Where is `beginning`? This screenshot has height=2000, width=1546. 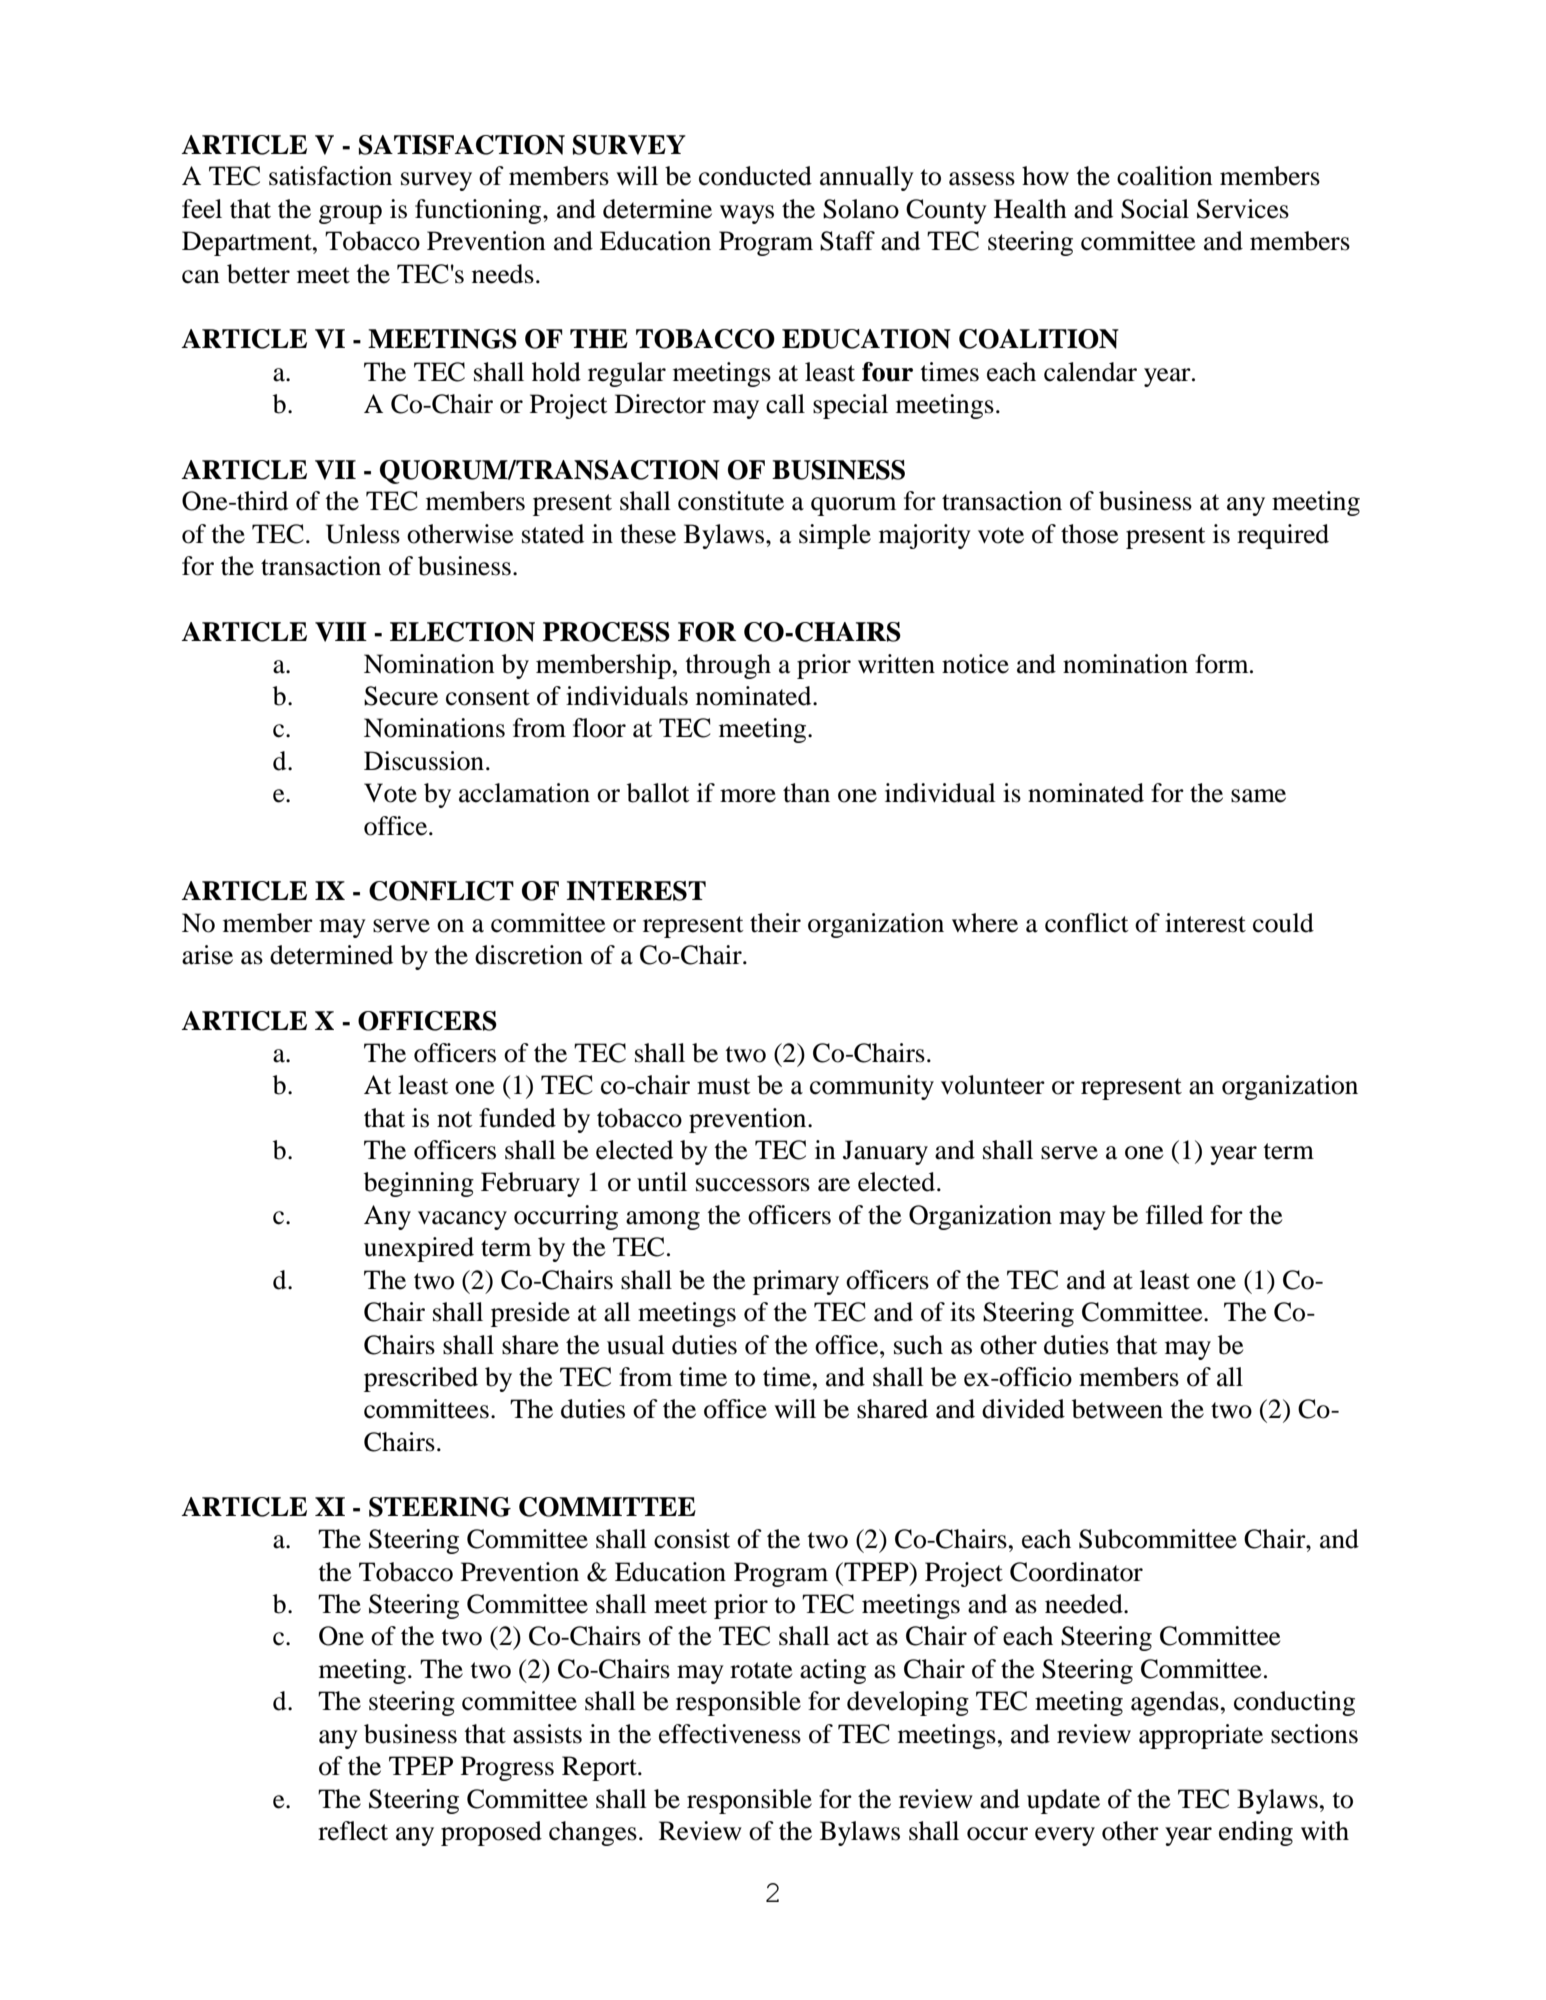 beginning is located at coordinates (419, 1184).
